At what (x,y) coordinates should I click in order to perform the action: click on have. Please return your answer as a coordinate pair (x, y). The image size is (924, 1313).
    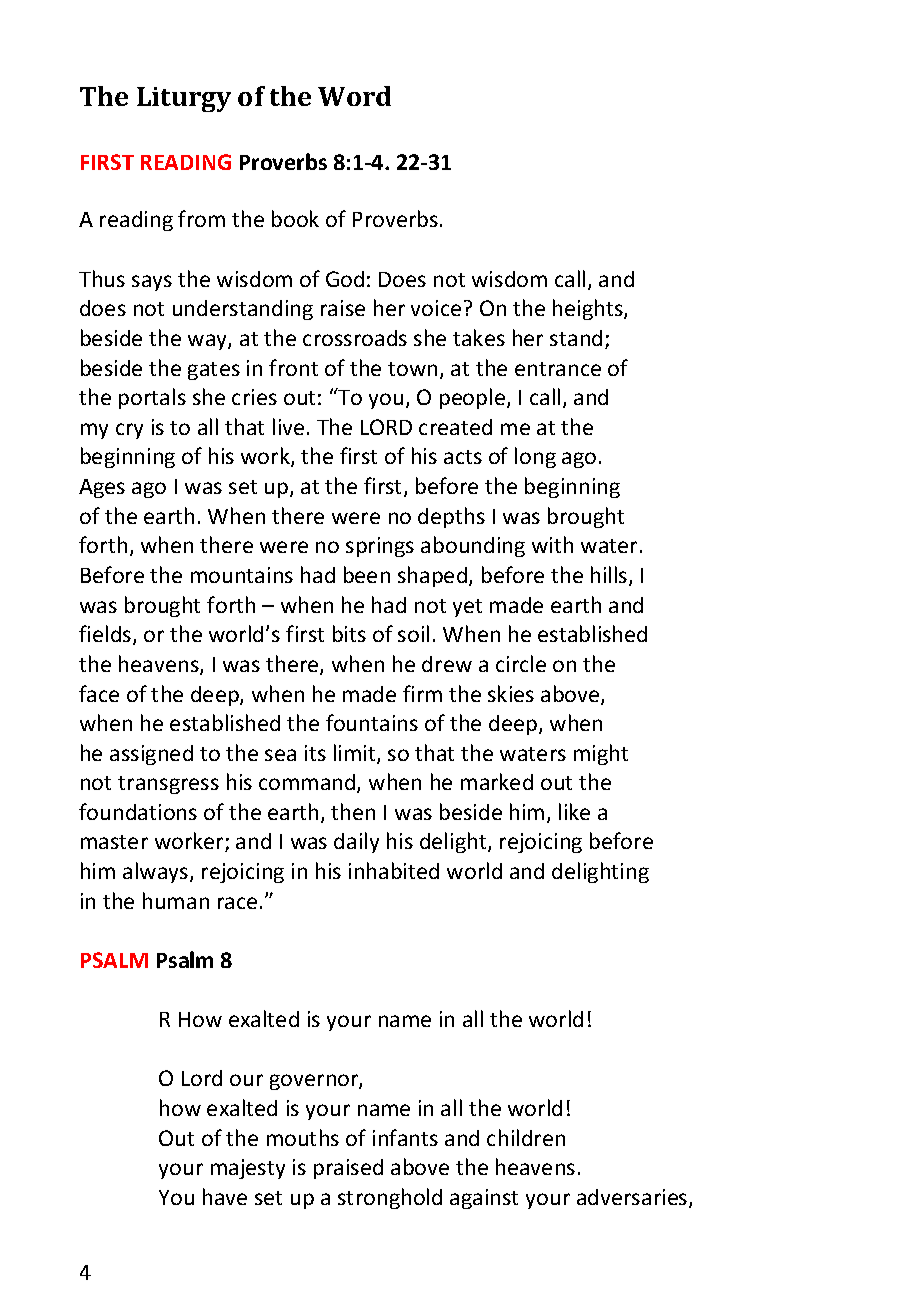
    Looking at the image, I should click on (225, 1196).
